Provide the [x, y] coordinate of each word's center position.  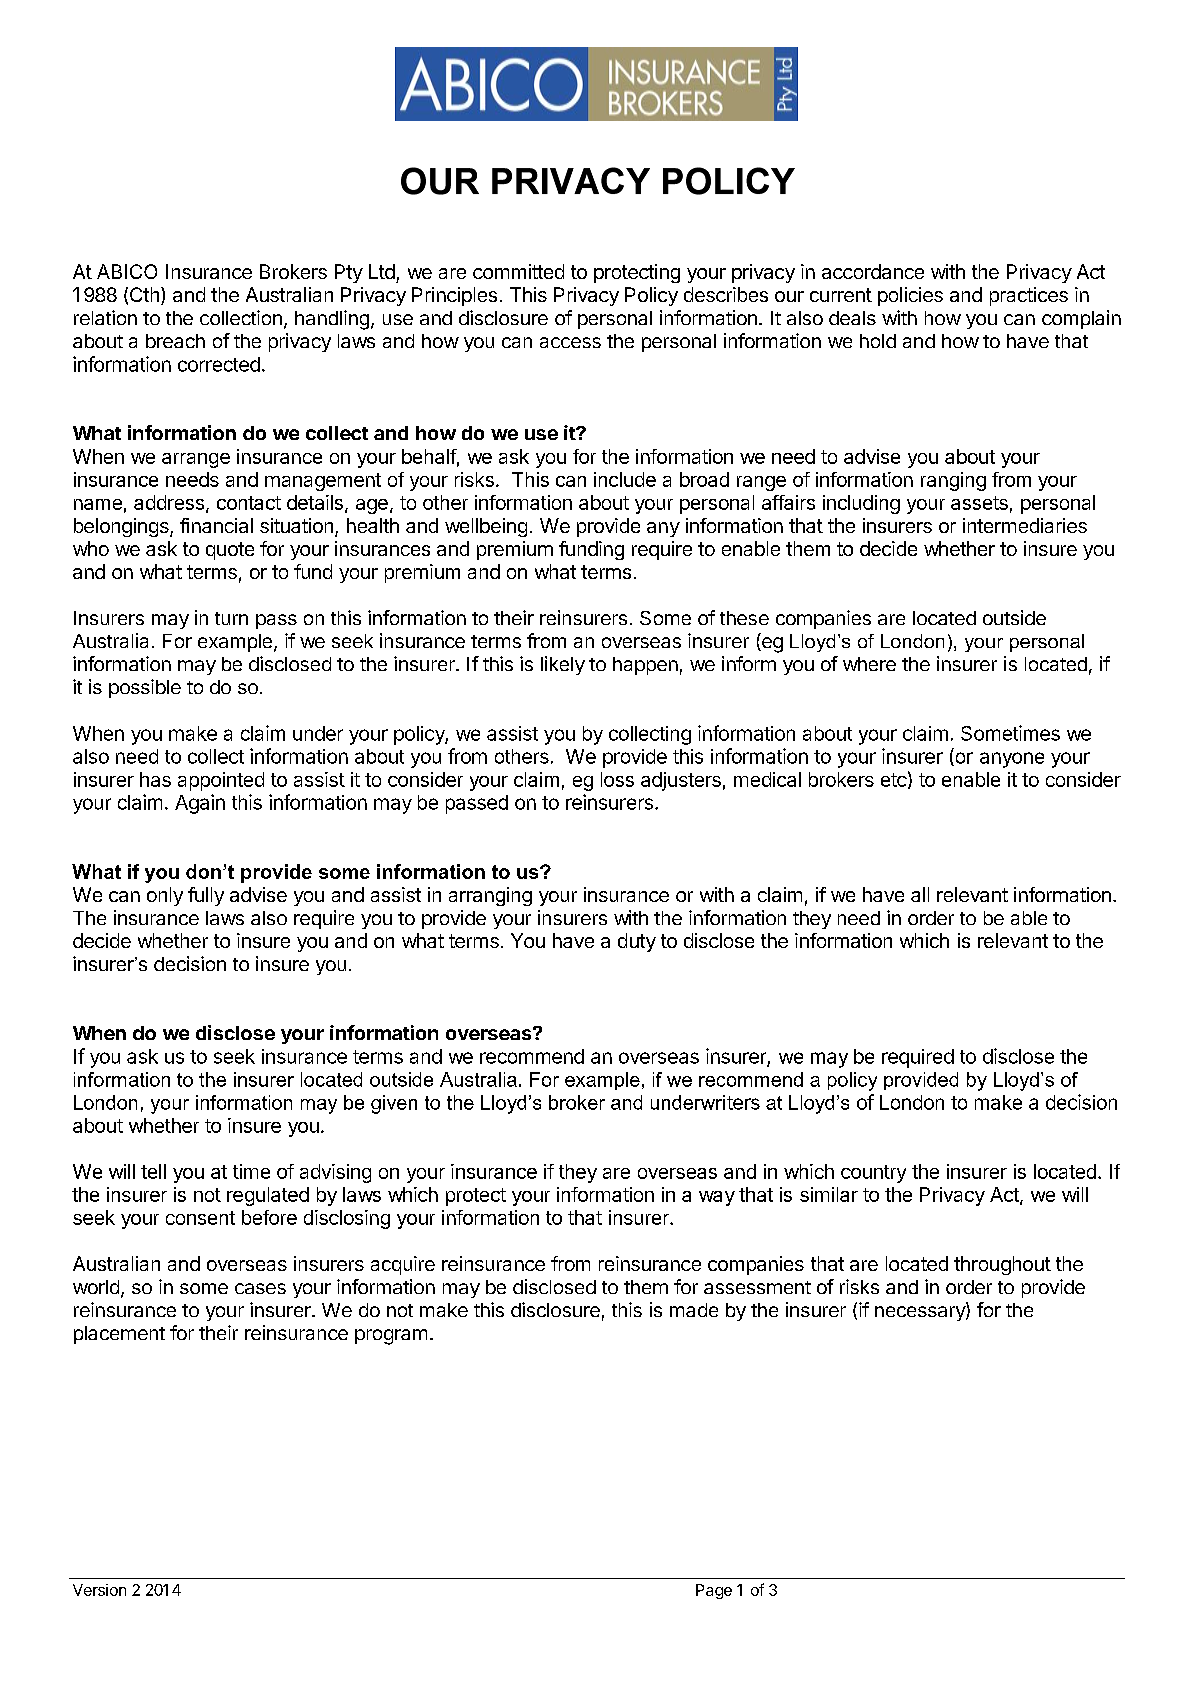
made [694, 1310]
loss [617, 779]
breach [175, 341]
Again [200, 804]
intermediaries [1025, 525]
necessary [921, 1313]
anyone [1012, 760]
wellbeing [486, 527]
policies [910, 296]
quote [230, 551]
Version [99, 1590]
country [873, 1174]
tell [153, 1171]
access [570, 342]
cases [260, 1288]
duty [637, 942]
